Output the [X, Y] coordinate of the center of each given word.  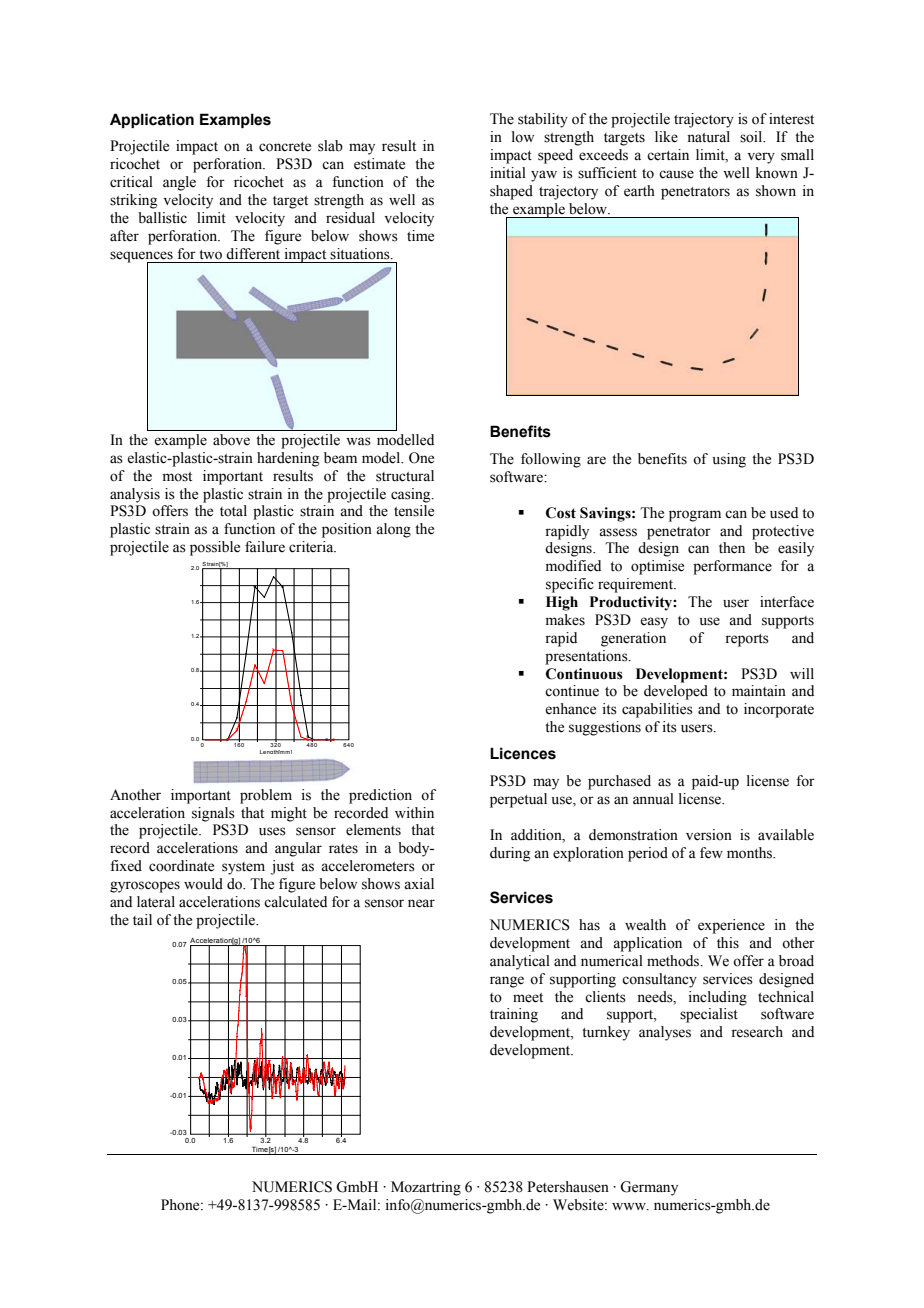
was [358, 441]
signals [213, 814]
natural [708, 137]
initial [508, 172]
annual [653, 798]
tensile [414, 511]
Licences [523, 753]
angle [179, 183]
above [231, 440]
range [507, 982]
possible [215, 548]
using [729, 460]
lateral [156, 902]
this [728, 943]
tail [142, 919]
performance [732, 567]
